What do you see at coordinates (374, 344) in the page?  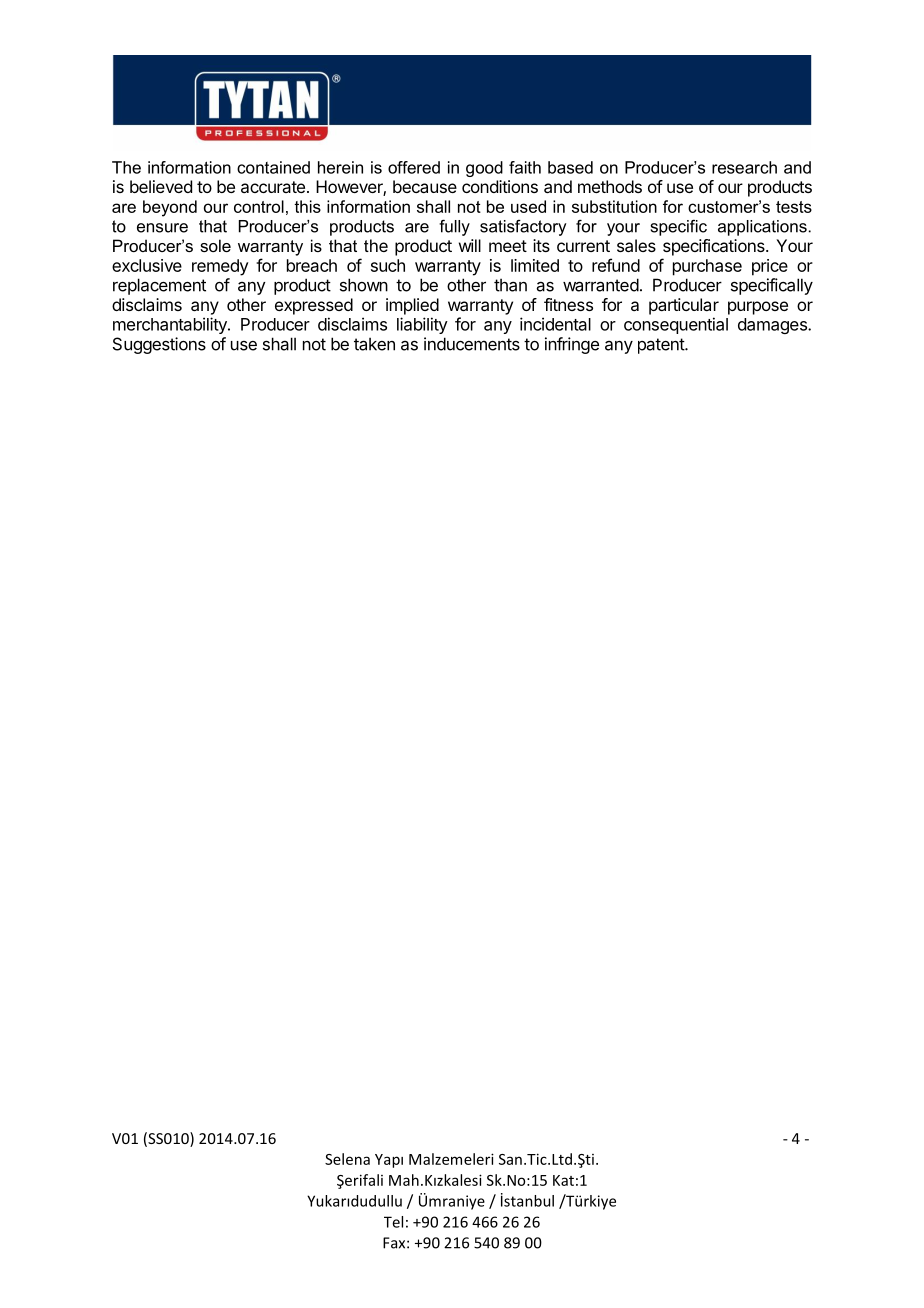 I see `taken` at bounding box center [374, 344].
